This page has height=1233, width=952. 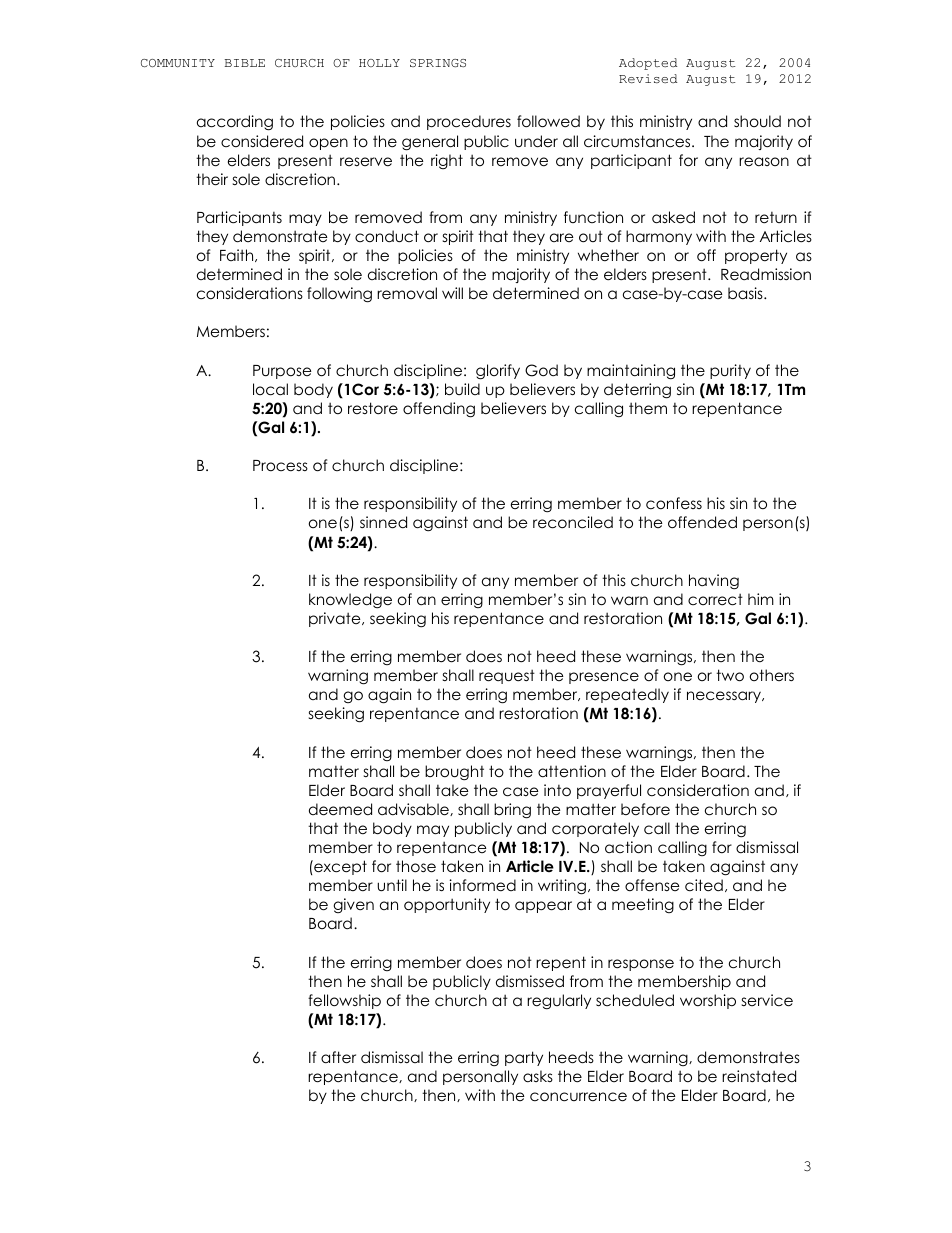 What do you see at coordinates (245, 63) in the page?
I see `BIBLE` at bounding box center [245, 63].
